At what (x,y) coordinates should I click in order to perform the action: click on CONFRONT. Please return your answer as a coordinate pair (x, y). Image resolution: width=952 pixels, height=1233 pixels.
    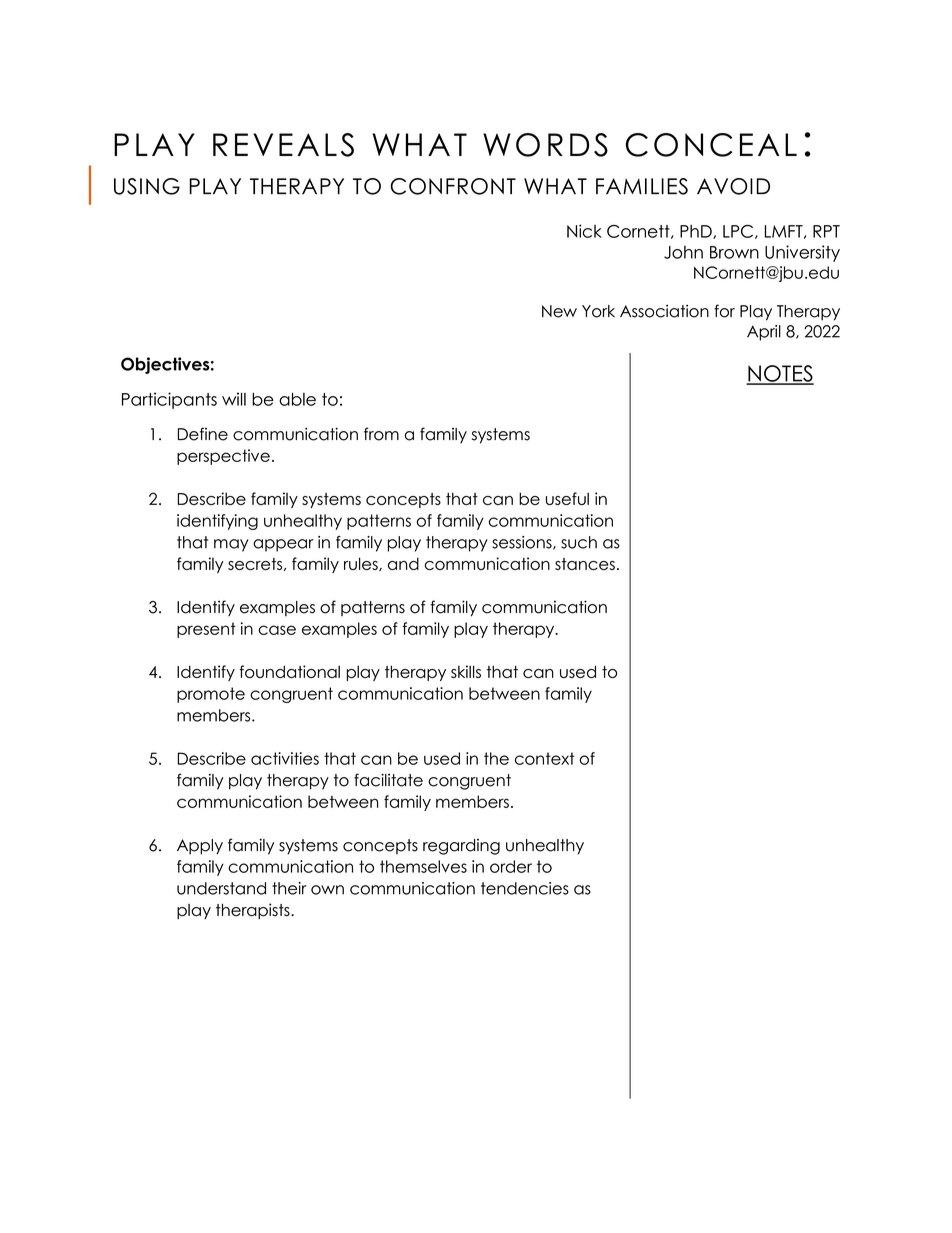
    Looking at the image, I should click on (453, 186).
